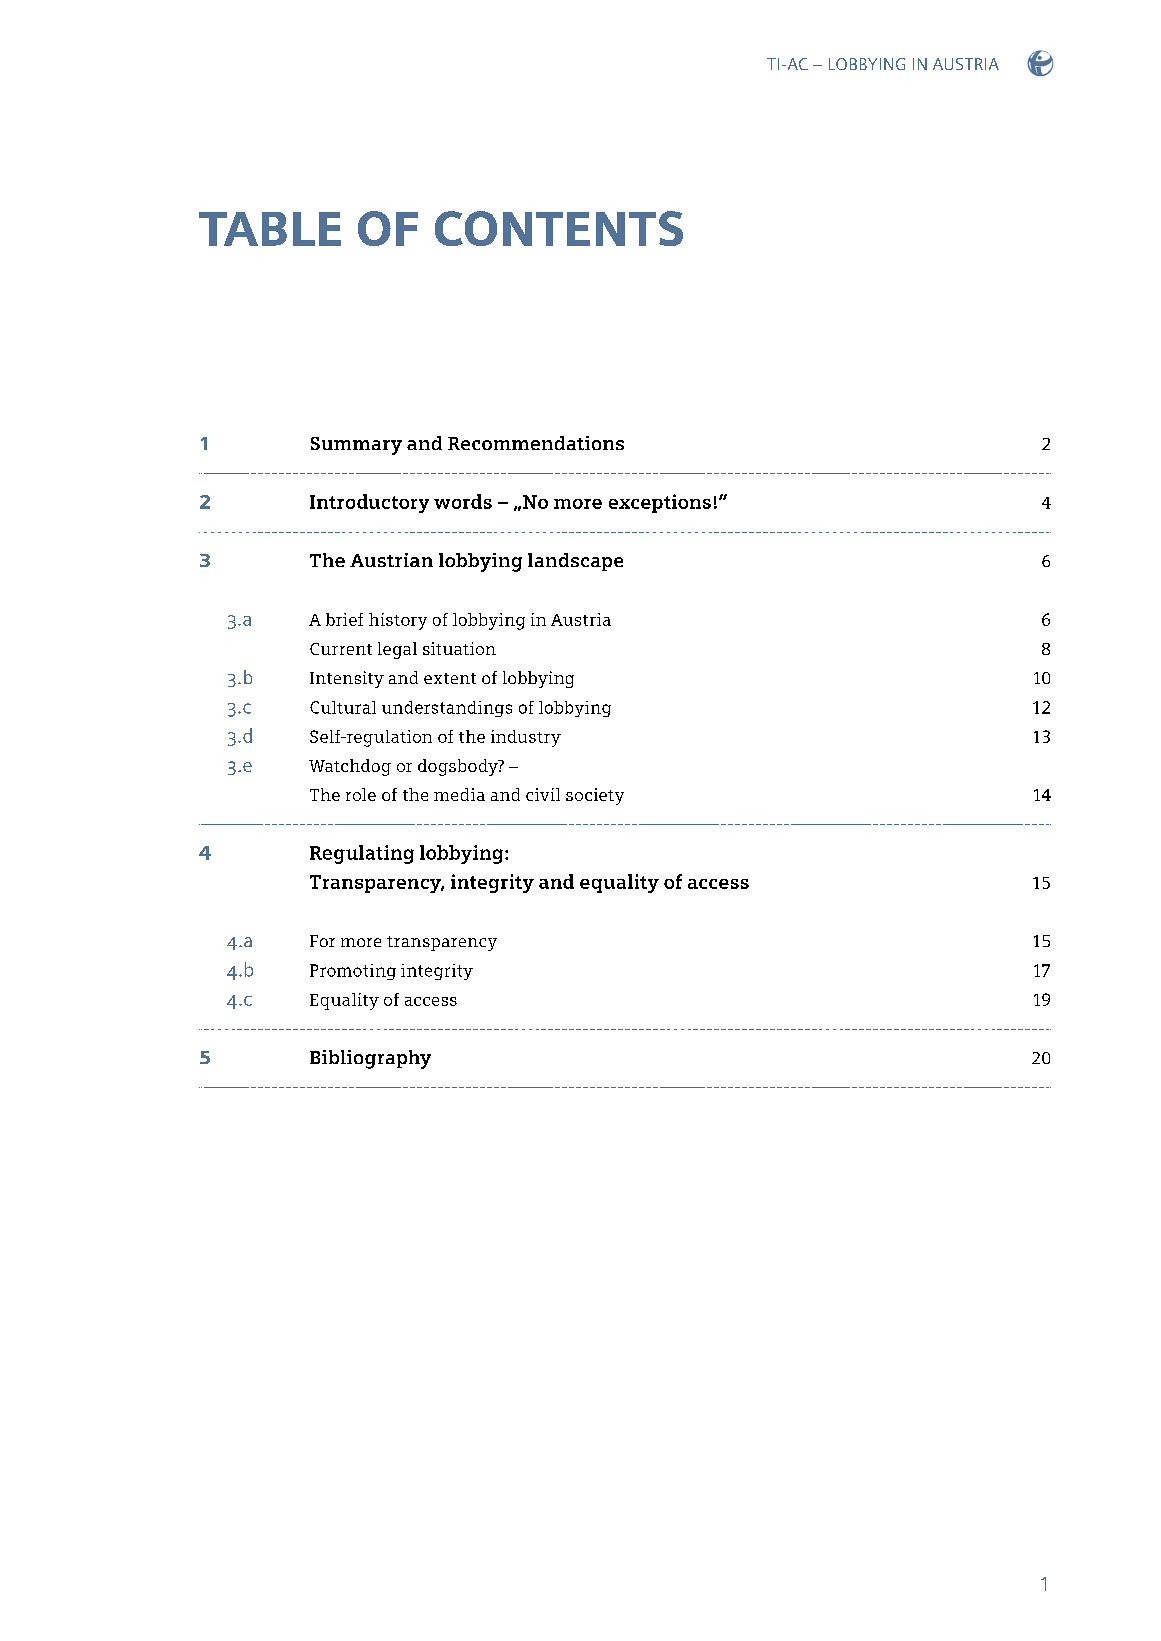  I want to click on Bibliography, so click(370, 1059).
